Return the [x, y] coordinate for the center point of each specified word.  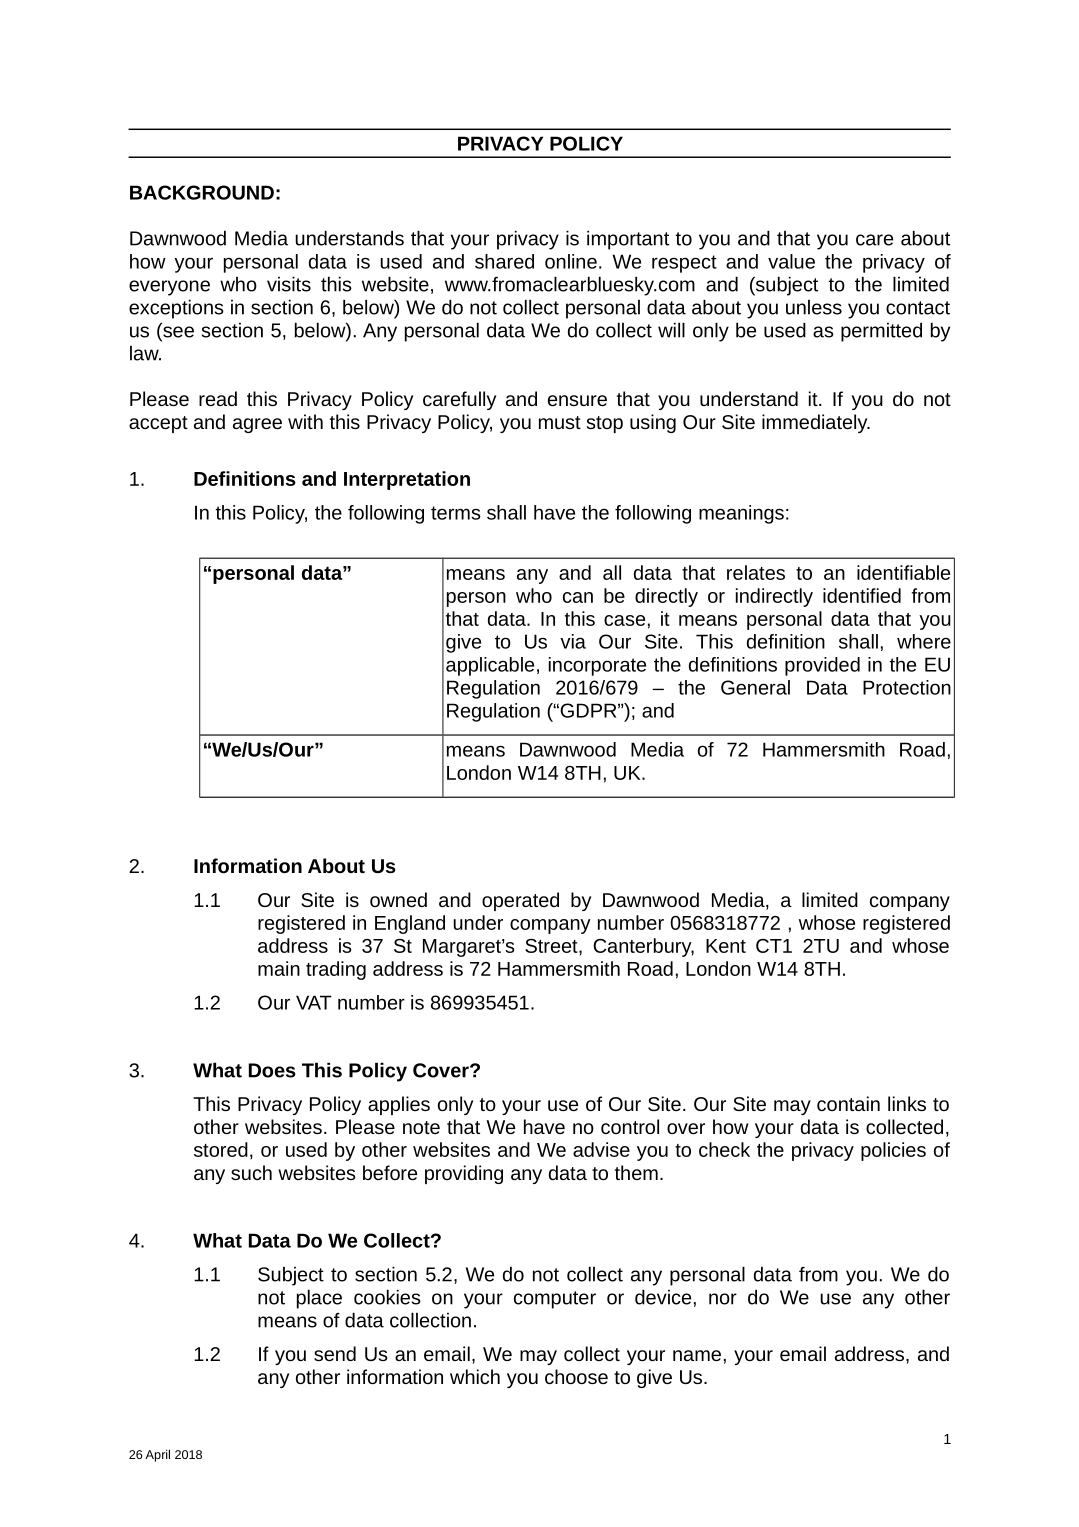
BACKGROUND [202, 192]
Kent [726, 946]
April [157, 1456]
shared [504, 261]
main [279, 968]
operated [520, 901]
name [697, 1355]
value [791, 261]
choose [576, 1376]
